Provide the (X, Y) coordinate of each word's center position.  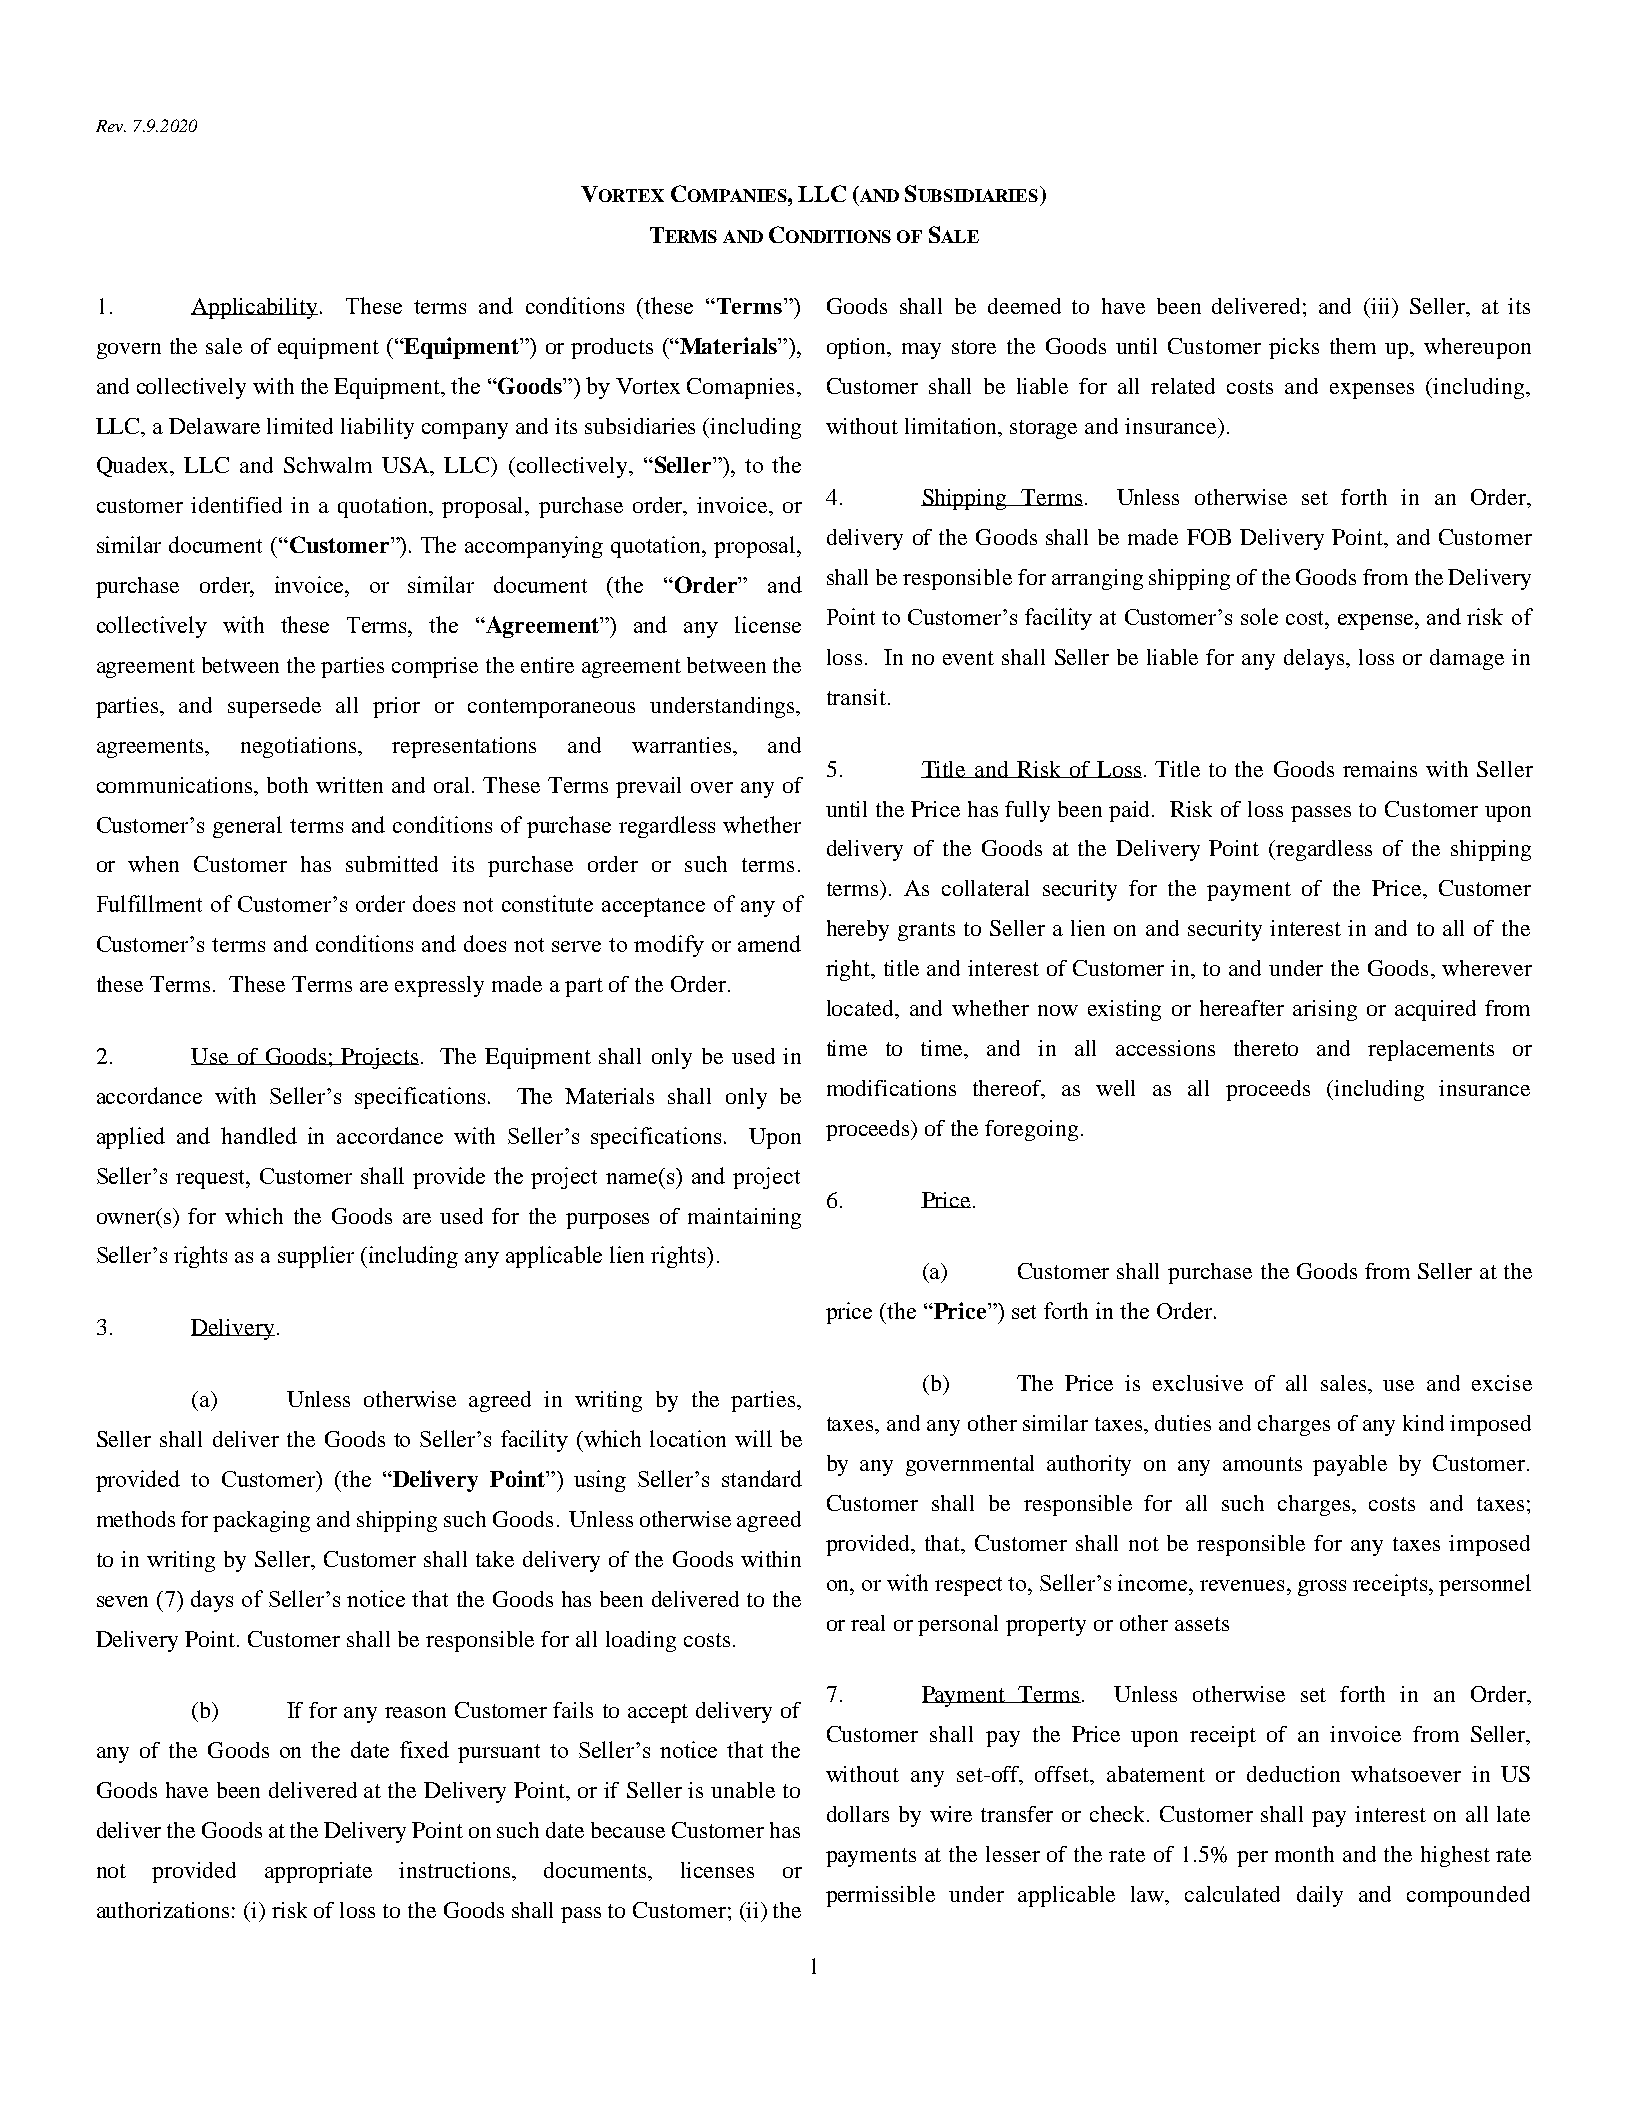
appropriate (318, 1872)
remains (1380, 769)
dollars (858, 1814)
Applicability (254, 308)
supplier (316, 1257)
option (858, 348)
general (247, 827)
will (753, 1438)
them (1353, 346)
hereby (858, 930)
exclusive (1198, 1383)
